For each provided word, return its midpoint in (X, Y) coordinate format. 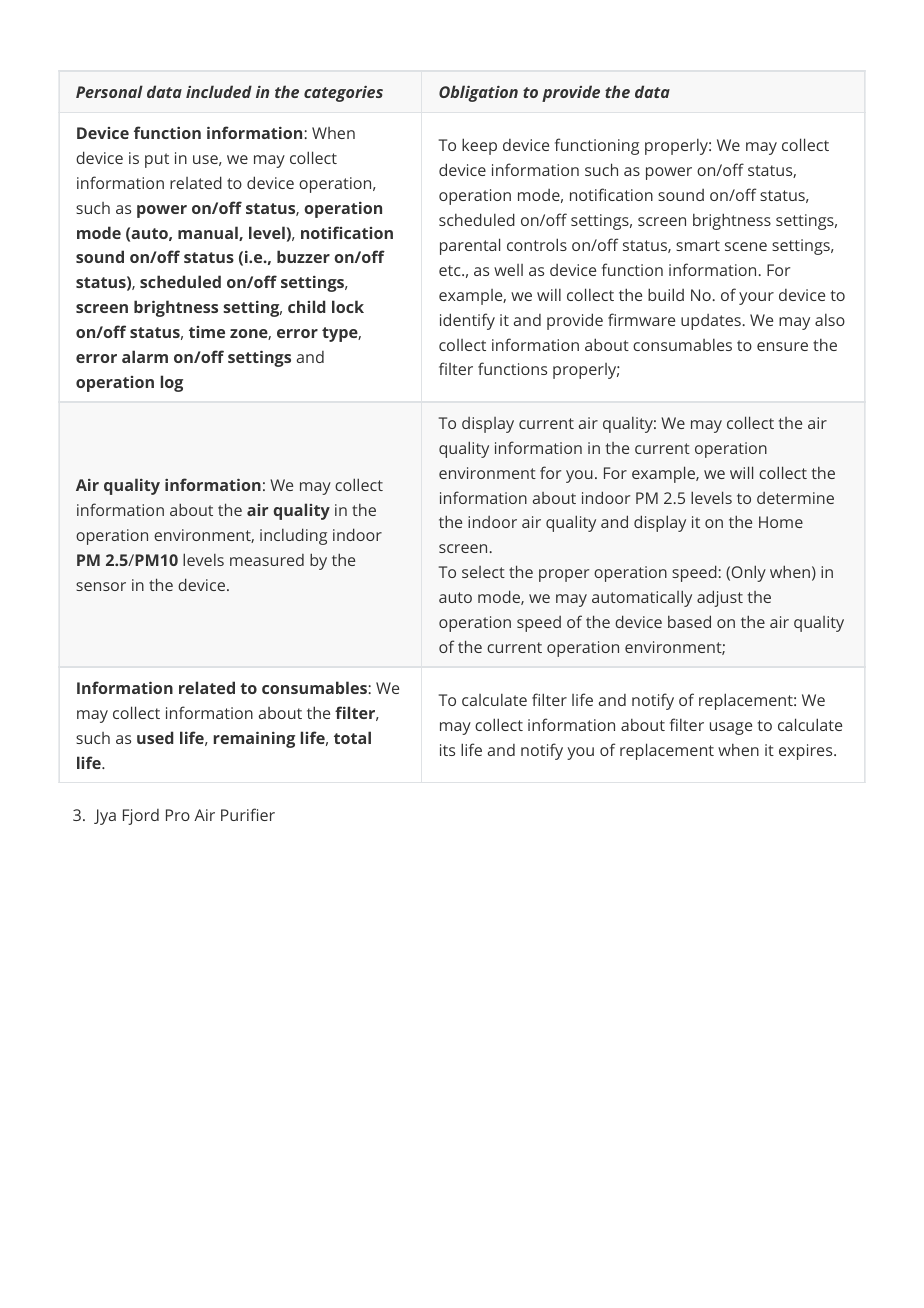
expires (807, 752)
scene (746, 246)
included (219, 91)
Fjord (141, 817)
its (447, 750)
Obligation (478, 93)
